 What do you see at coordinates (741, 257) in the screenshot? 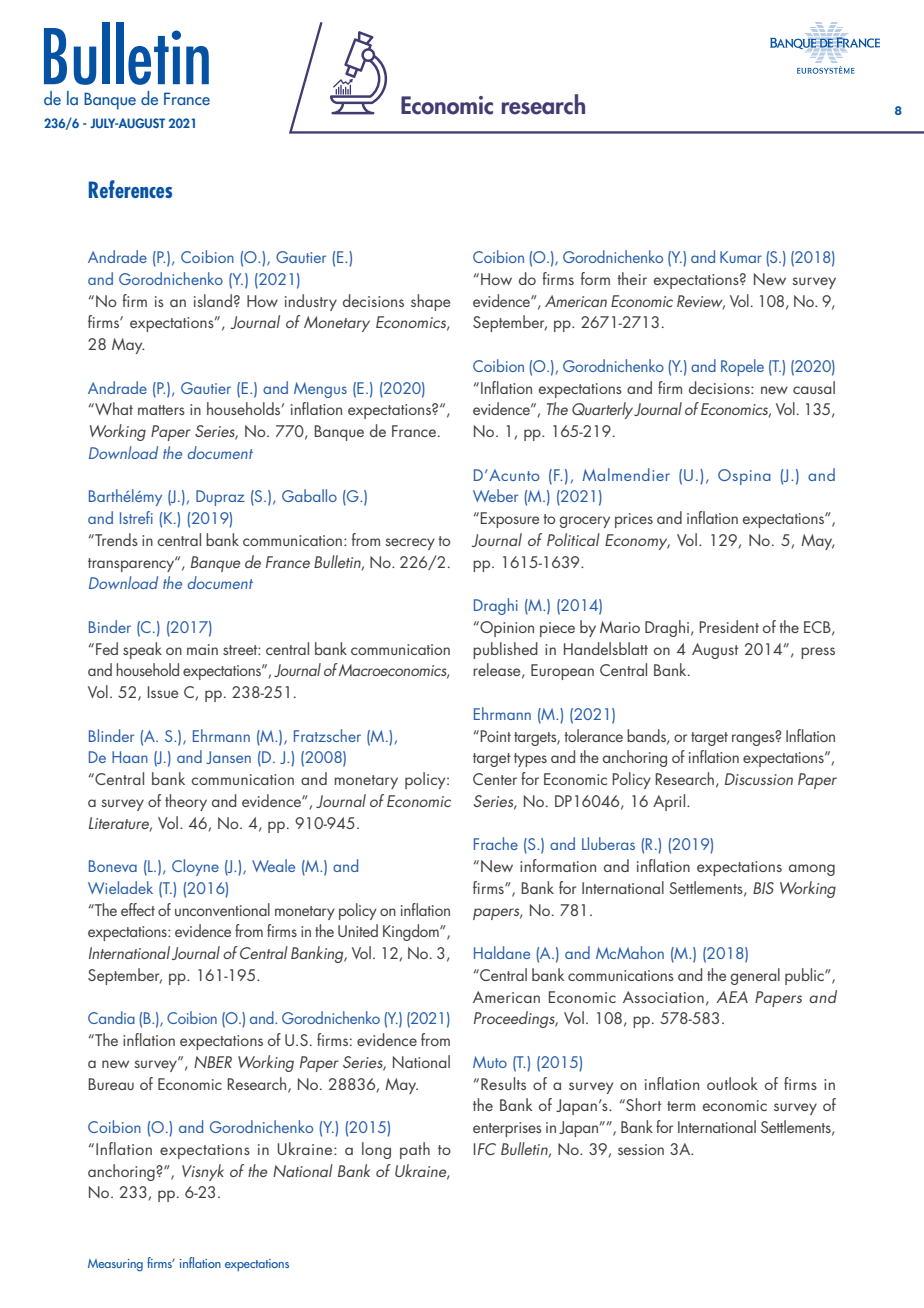
I see `Kumar` at bounding box center [741, 257].
